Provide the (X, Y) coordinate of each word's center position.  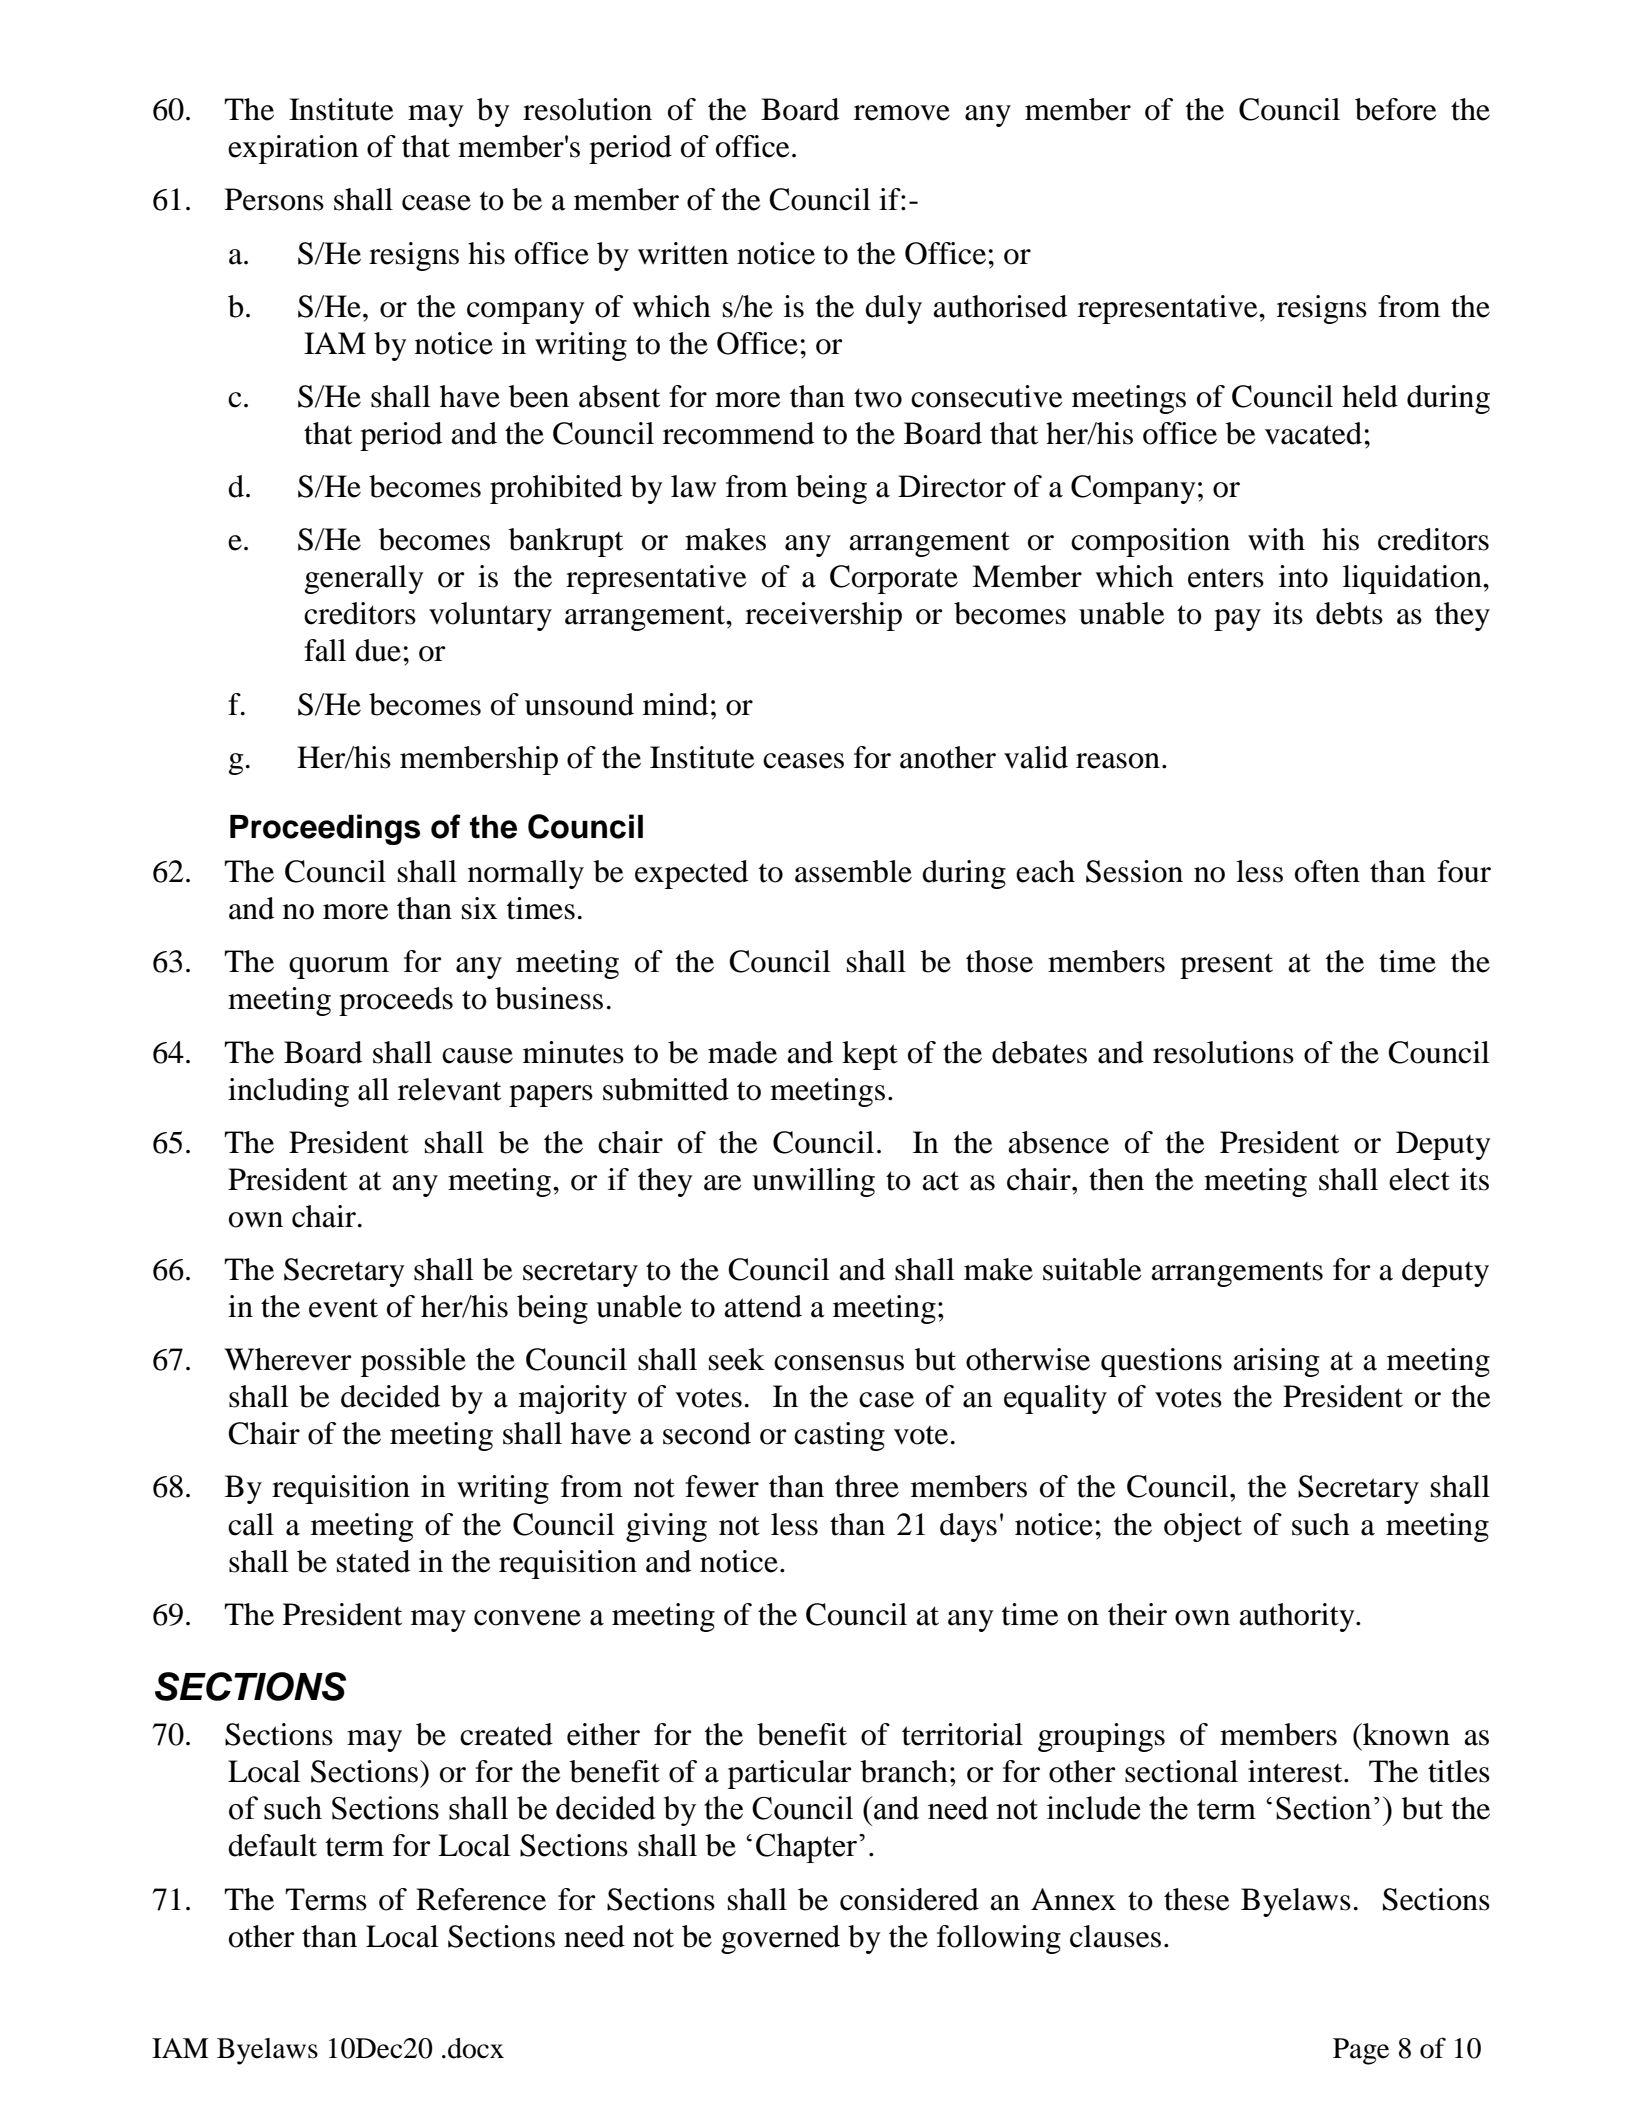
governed (780, 1939)
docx (476, 2048)
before (1396, 109)
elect (1419, 1179)
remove (902, 113)
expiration (293, 149)
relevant (449, 1089)
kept (870, 1055)
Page (1361, 2051)
